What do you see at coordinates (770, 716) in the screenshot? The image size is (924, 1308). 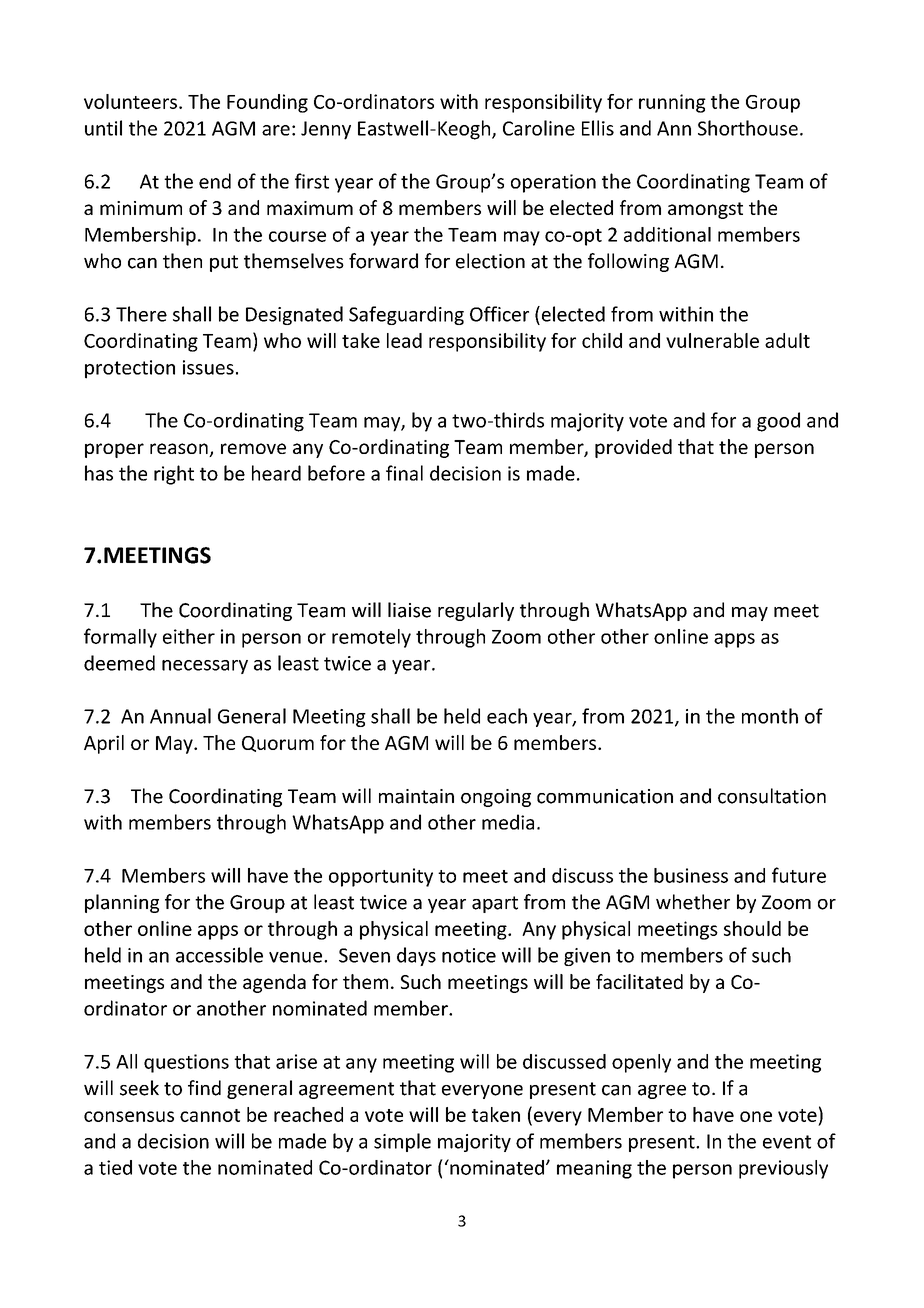 I see `month` at bounding box center [770, 716].
